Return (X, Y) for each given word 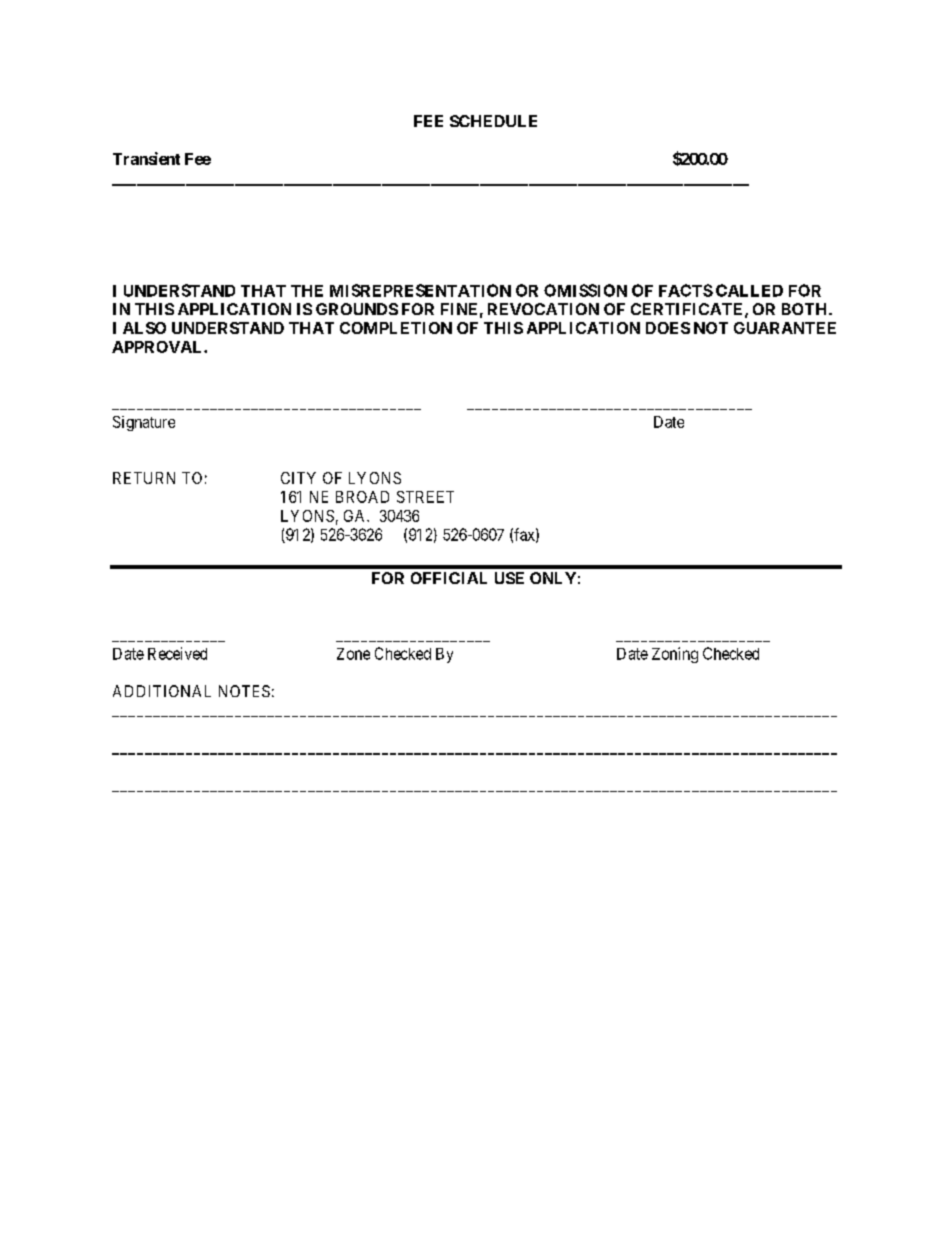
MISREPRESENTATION (420, 290)
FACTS (686, 290)
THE (307, 291)
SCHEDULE (493, 121)
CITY (298, 478)
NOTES (244, 691)
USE (509, 578)
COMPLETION (396, 328)
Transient (146, 158)
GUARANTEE (785, 328)
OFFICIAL (449, 578)
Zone (353, 654)
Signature (144, 423)
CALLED (749, 290)
